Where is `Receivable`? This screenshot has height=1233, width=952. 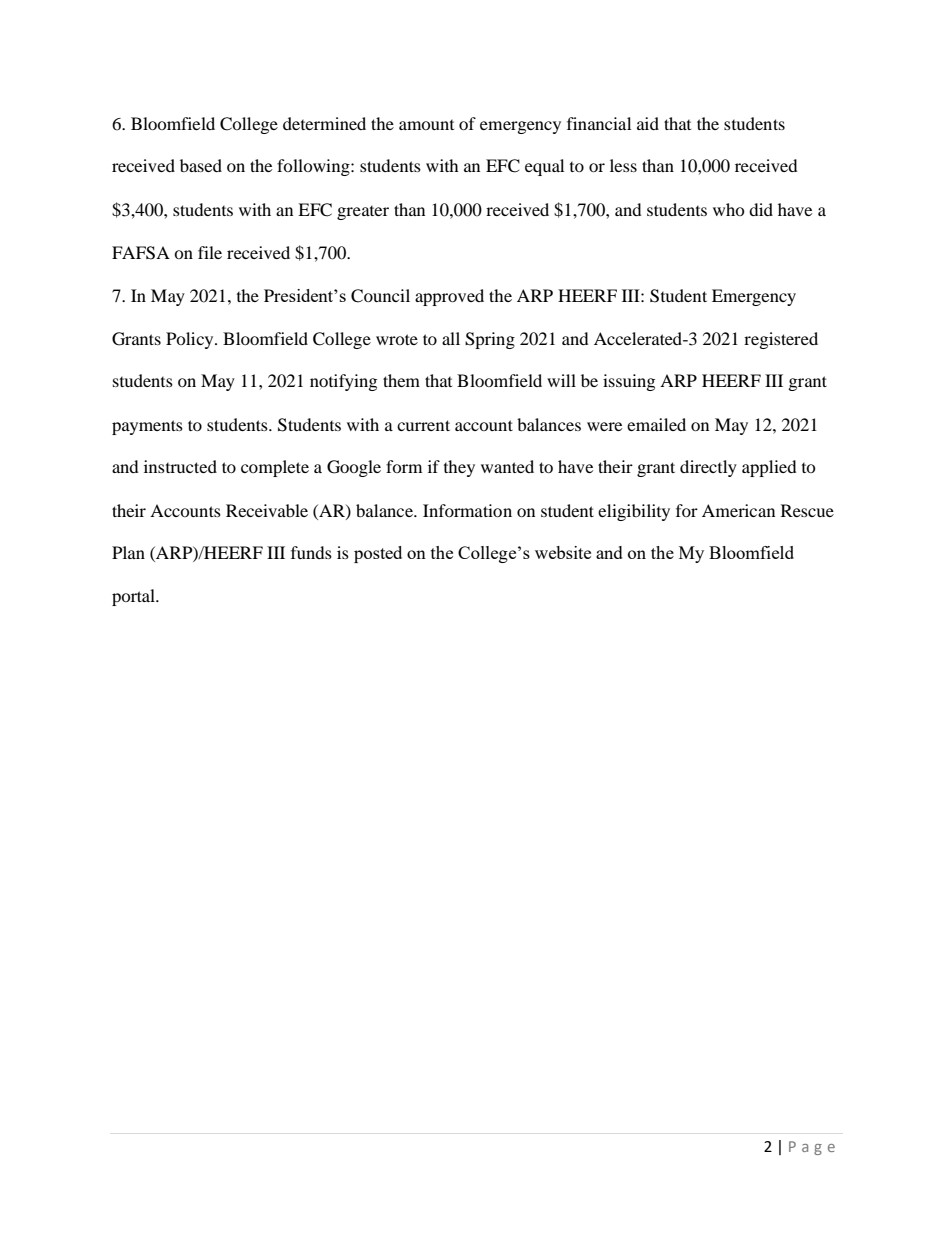 Receivable is located at coordinates (267, 510).
